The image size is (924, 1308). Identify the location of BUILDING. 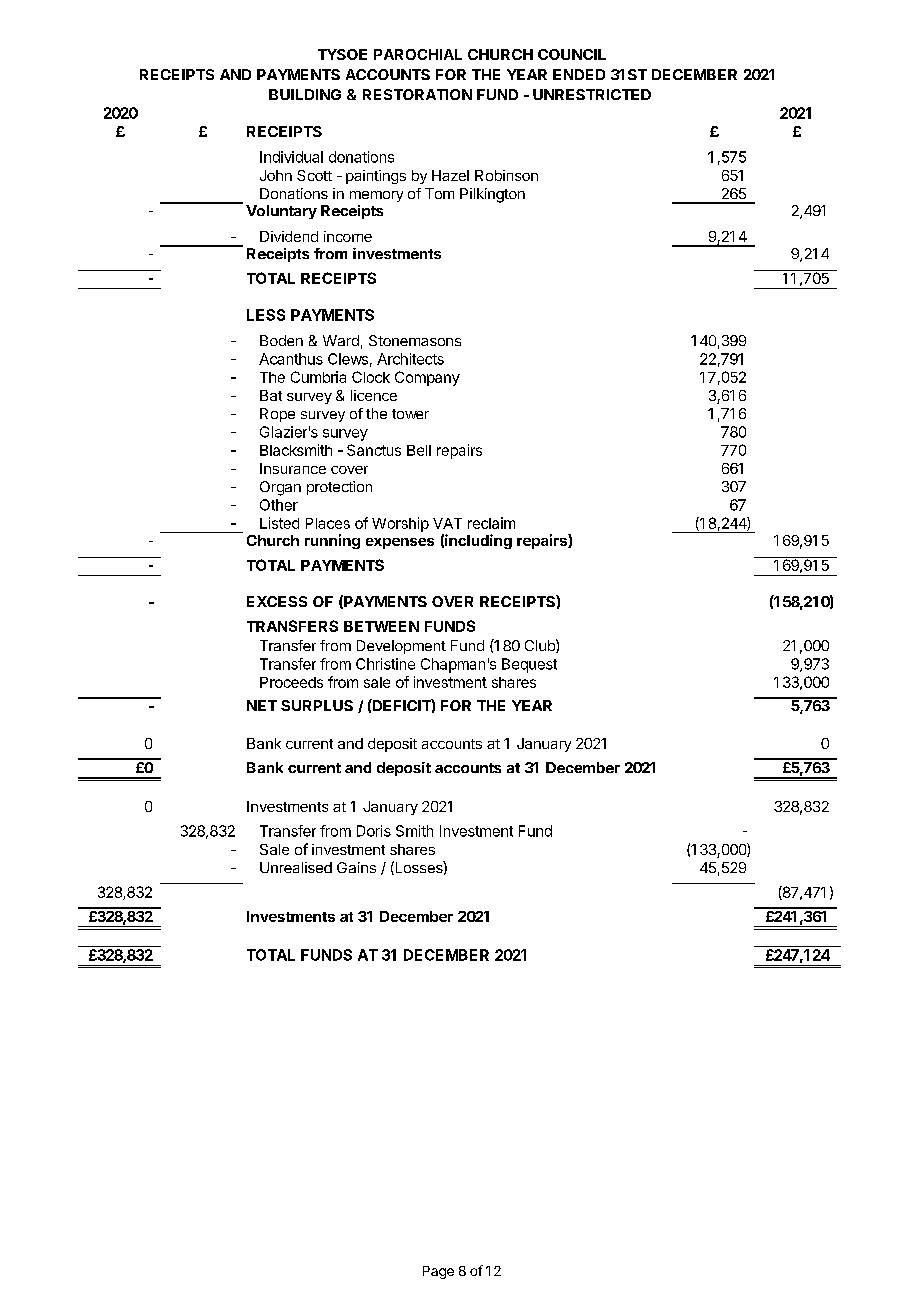
(305, 94).
